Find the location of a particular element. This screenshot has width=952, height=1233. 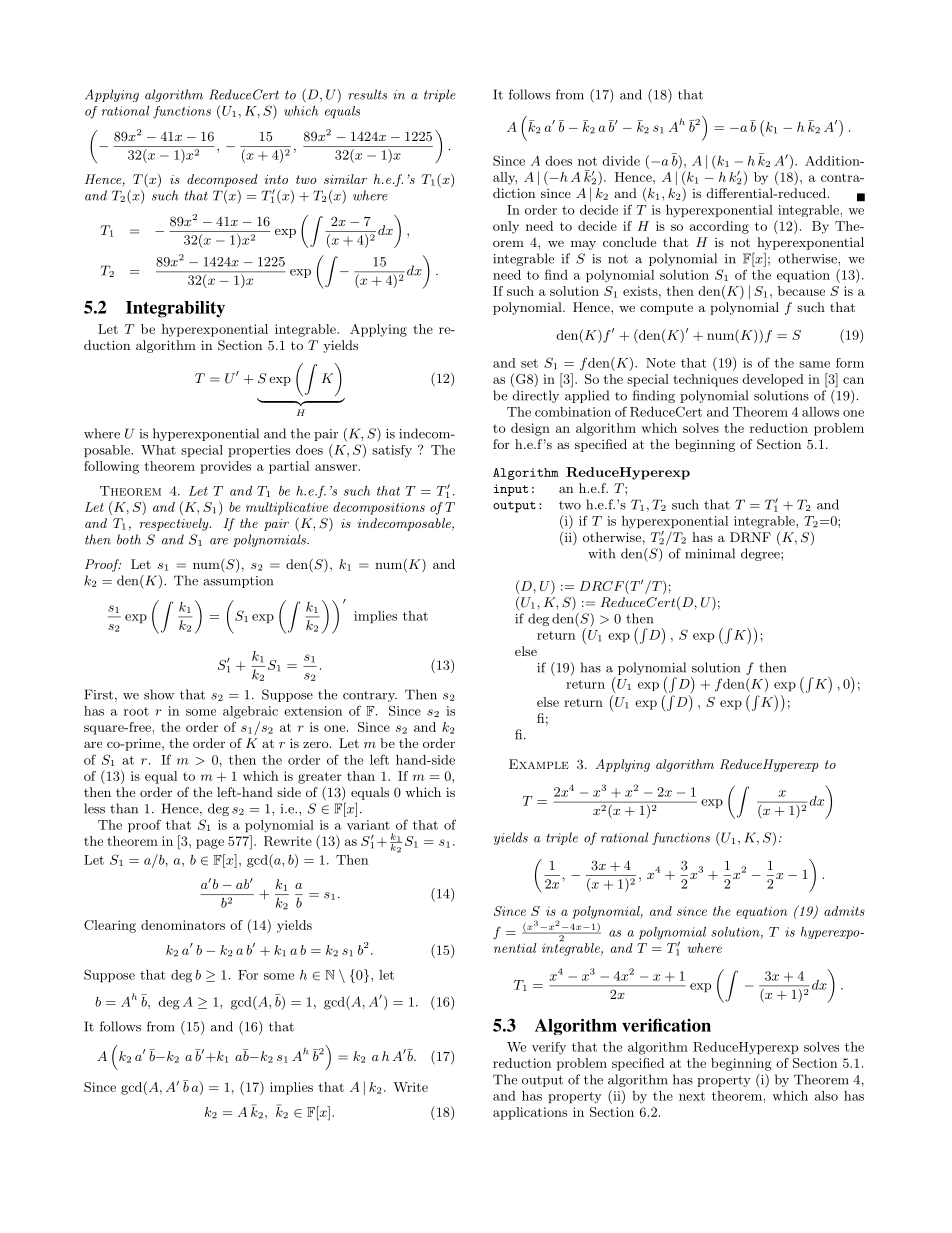

provides is located at coordinates (225, 467).
